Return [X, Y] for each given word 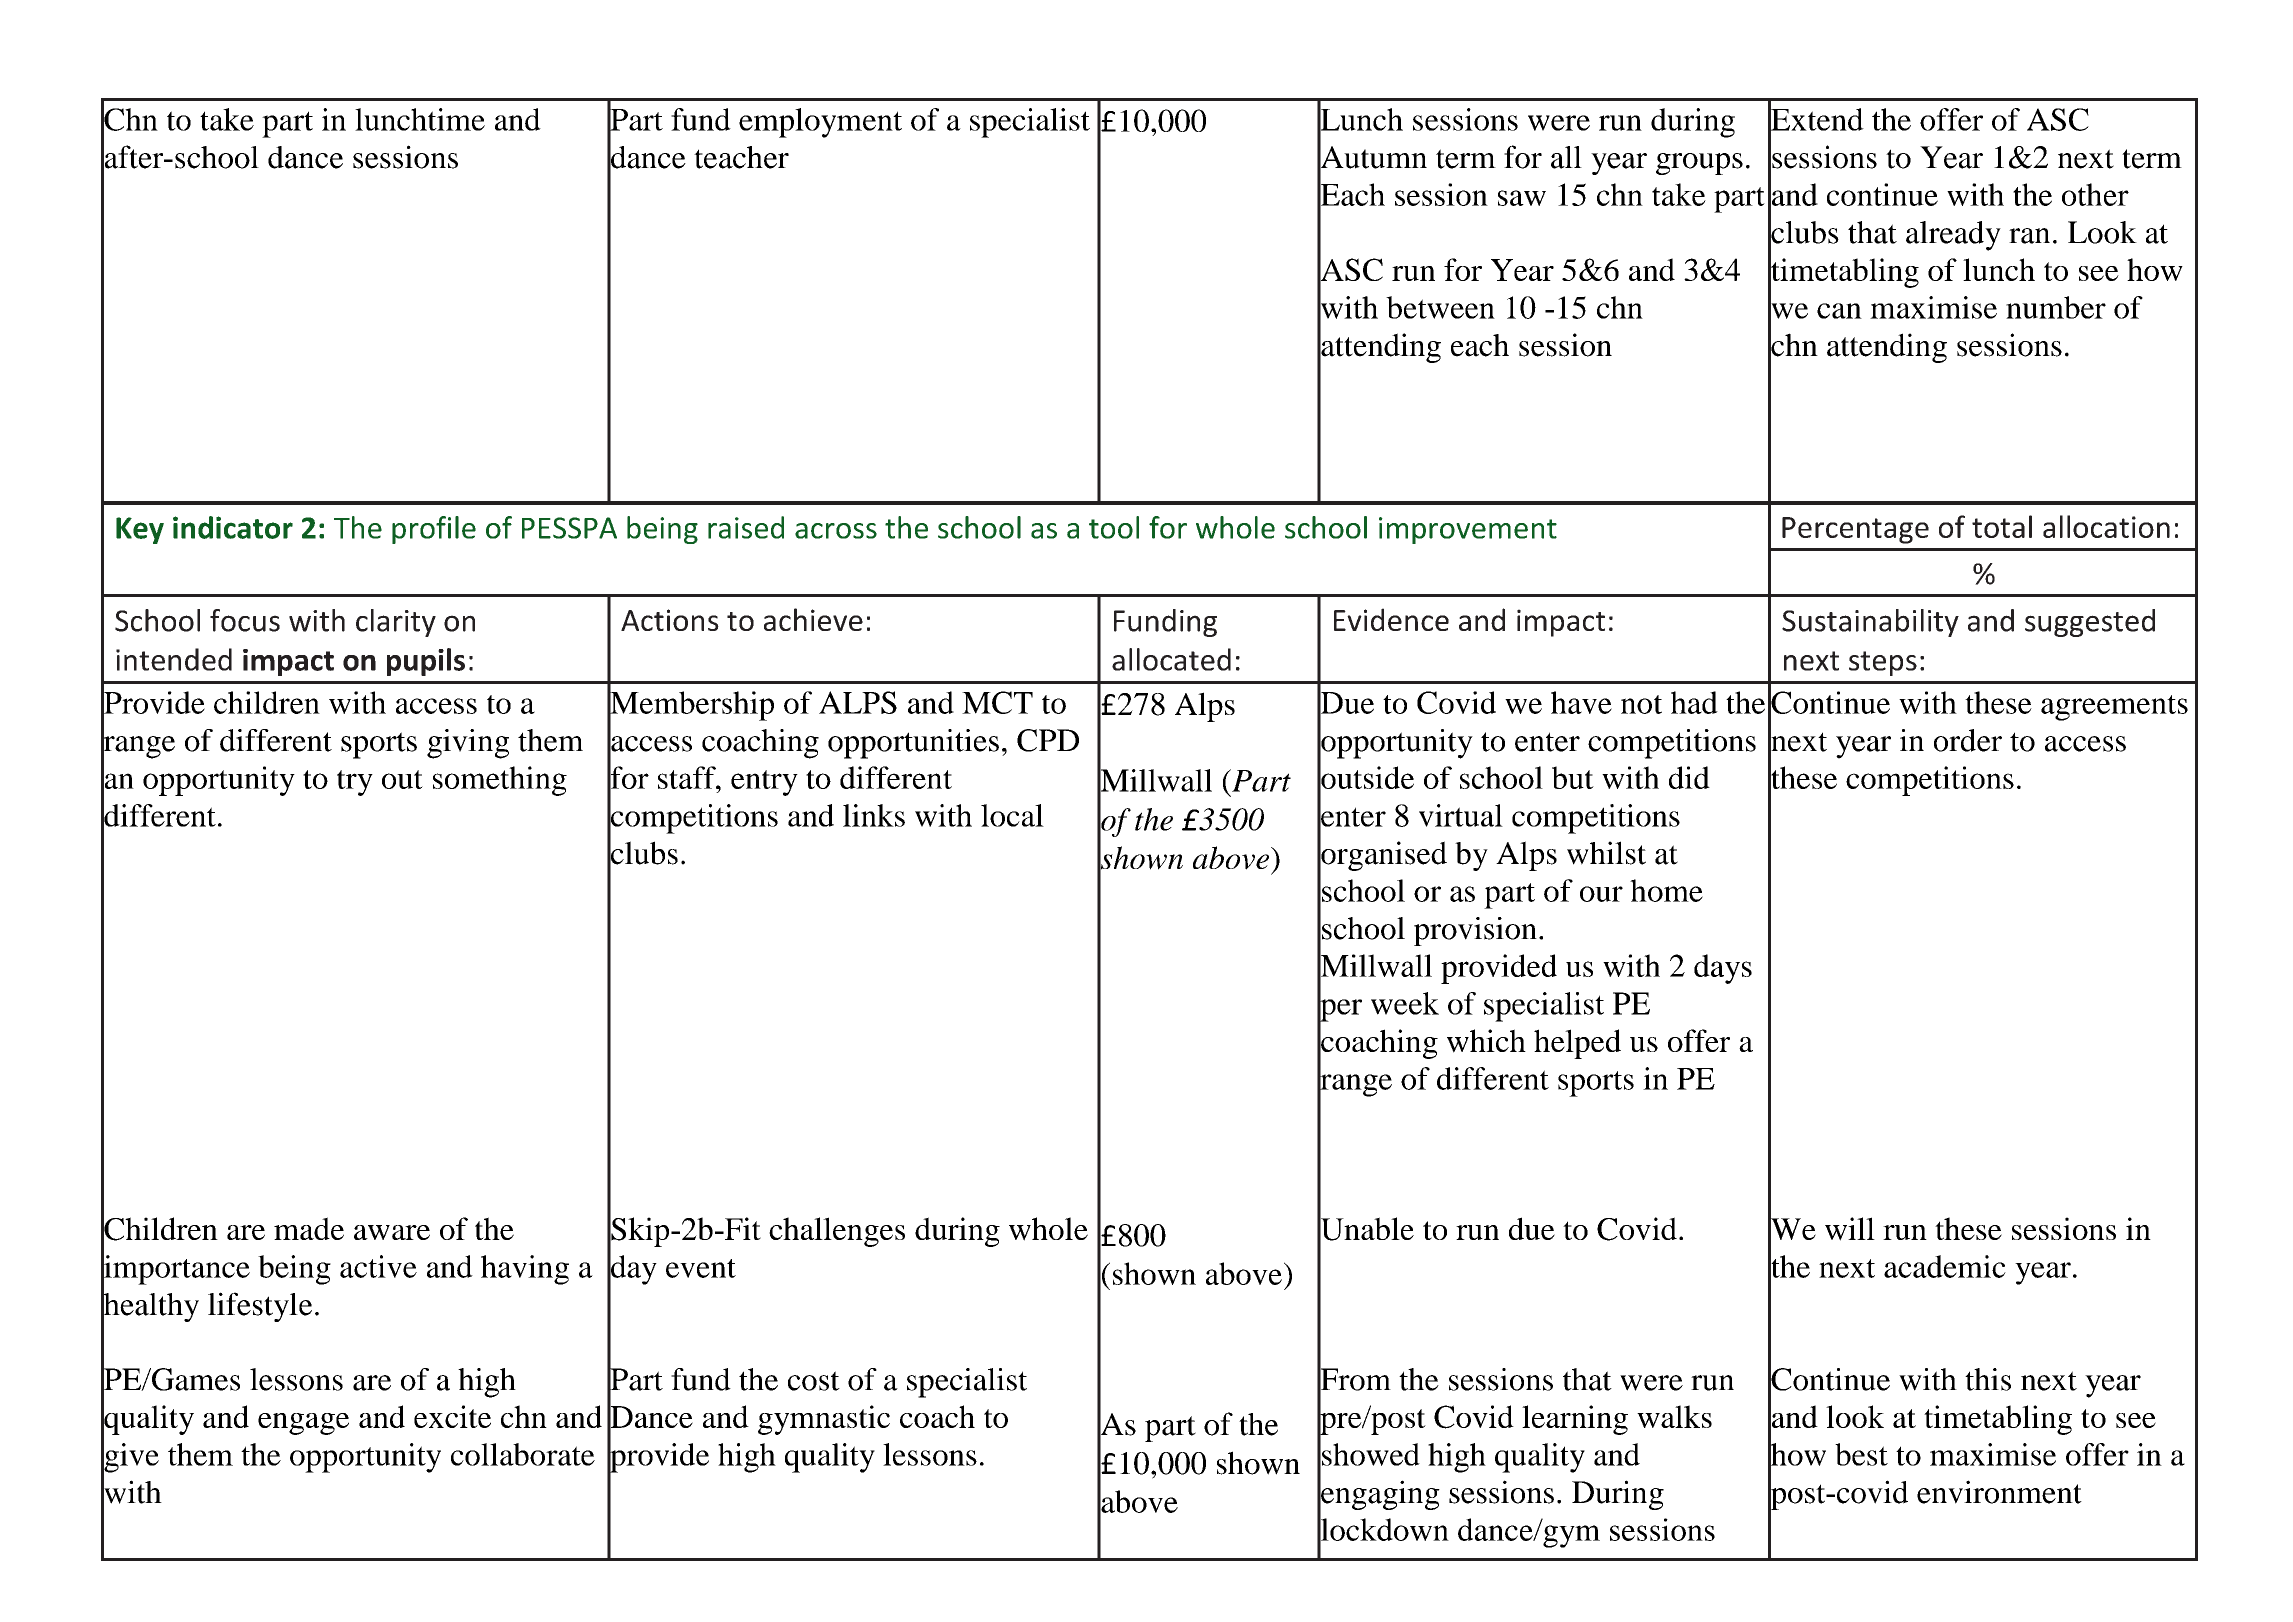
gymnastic [824, 1420]
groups [1699, 164]
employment [820, 123]
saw [1522, 198]
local [1012, 815]
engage [303, 1424]
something [500, 781]
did [1689, 777]
